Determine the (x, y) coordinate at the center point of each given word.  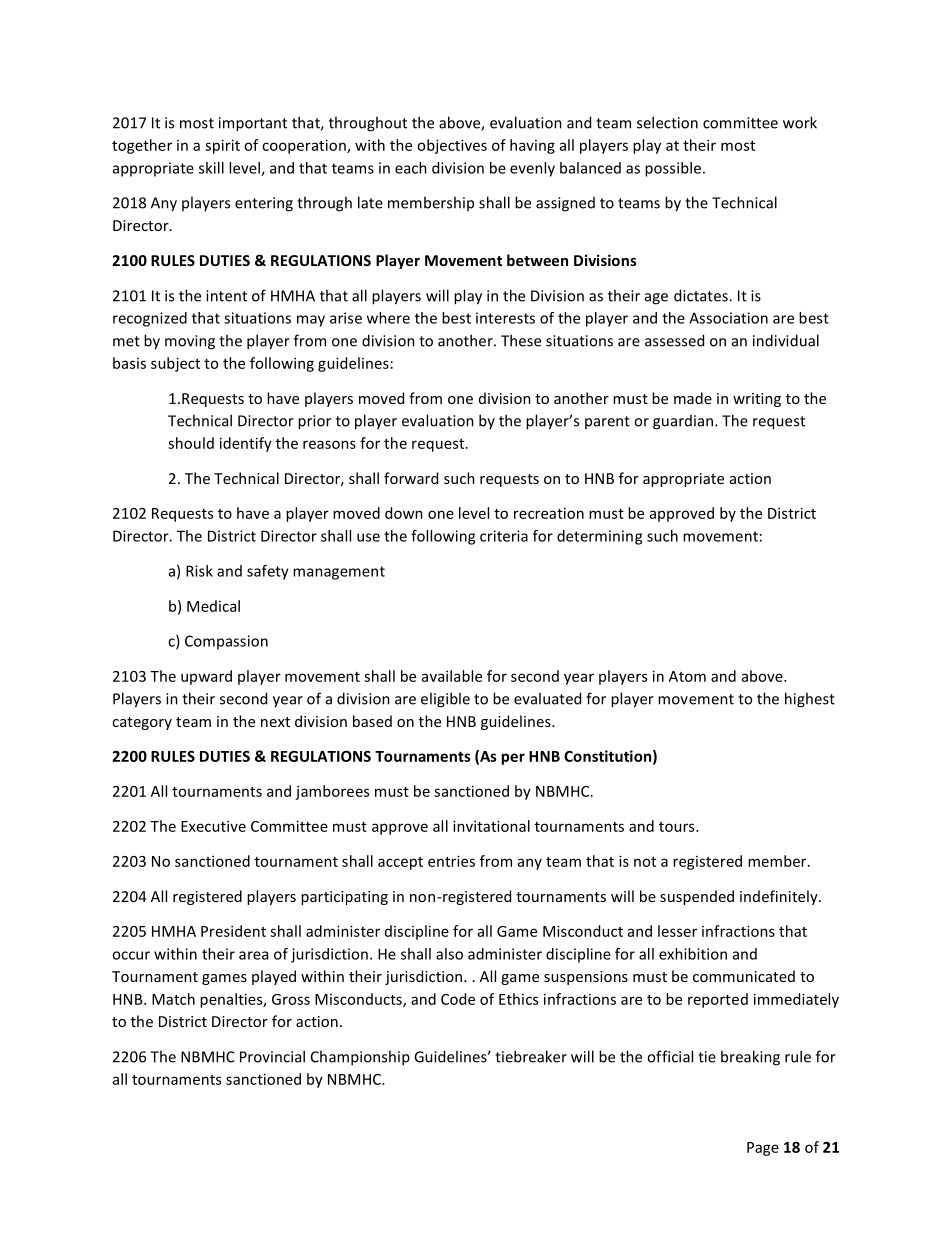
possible (673, 169)
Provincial (272, 1056)
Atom (687, 676)
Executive (213, 826)
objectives (452, 146)
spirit (222, 146)
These (521, 340)
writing (757, 400)
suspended (697, 897)
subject (175, 364)
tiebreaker (531, 1056)
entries (451, 861)
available (452, 676)
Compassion (226, 642)
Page (763, 1149)
